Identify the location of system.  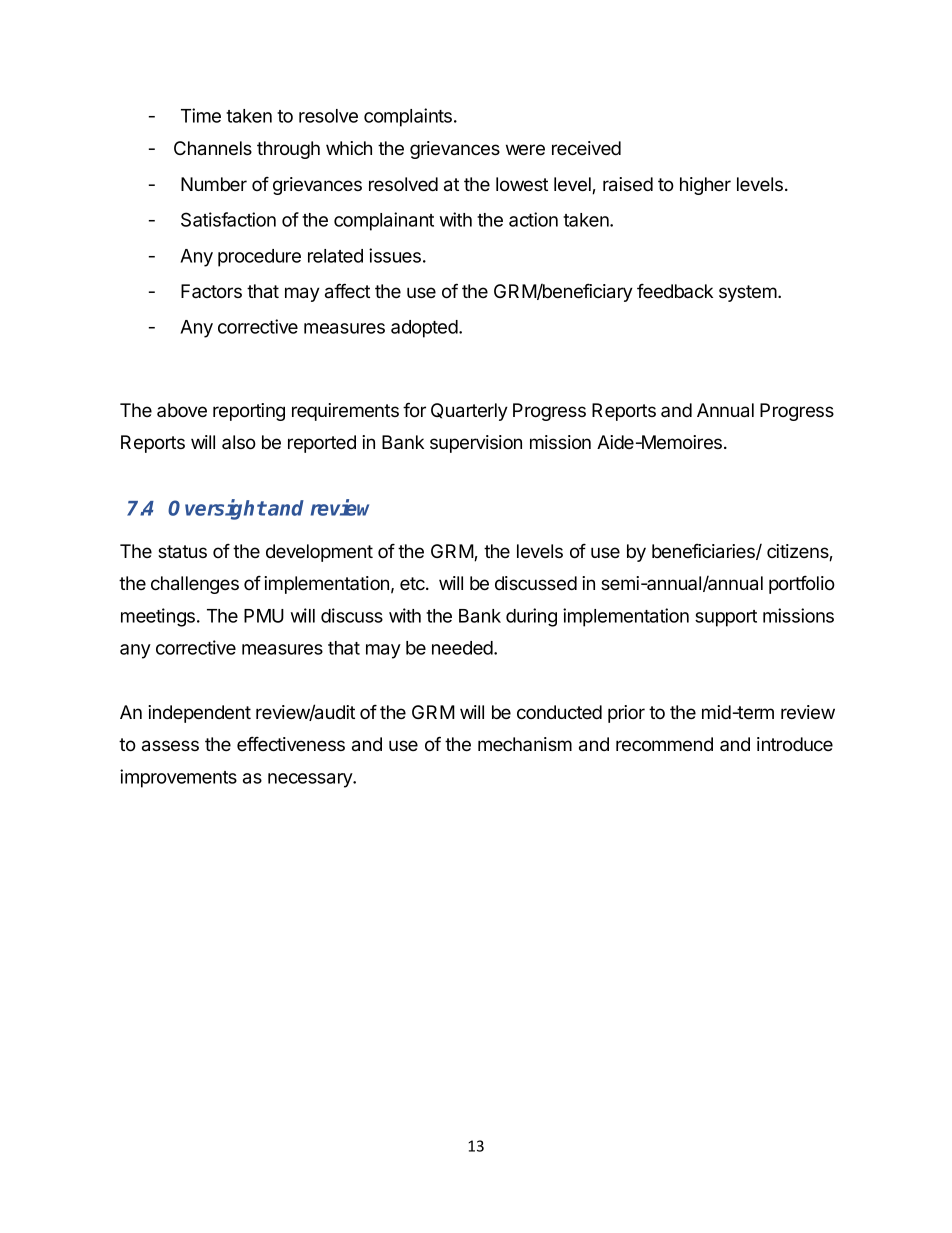
(749, 293).
